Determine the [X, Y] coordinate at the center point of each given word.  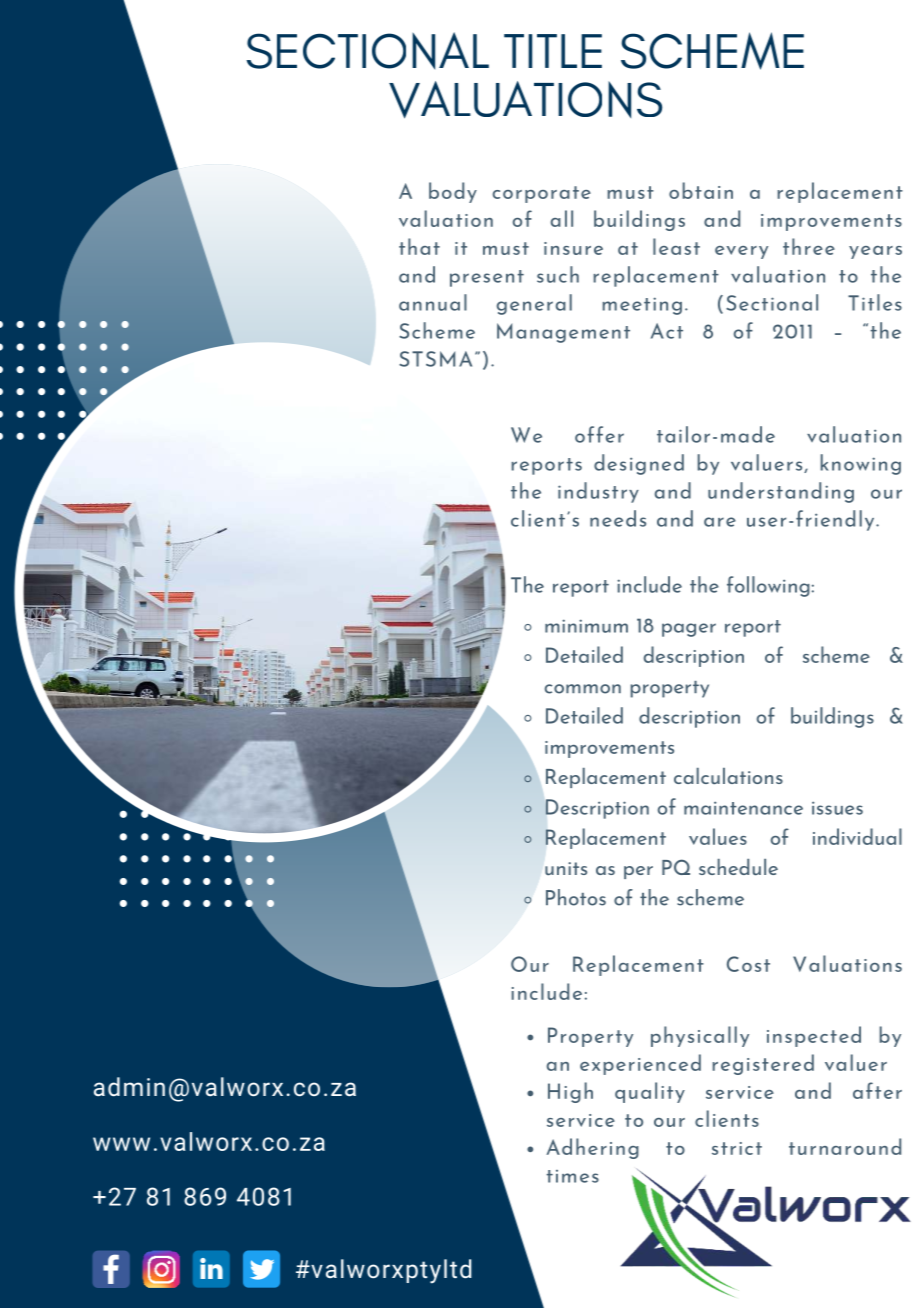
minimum [586, 626]
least [676, 246]
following [768, 586]
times [572, 1176]
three [809, 246]
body [453, 192]
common [583, 689]
